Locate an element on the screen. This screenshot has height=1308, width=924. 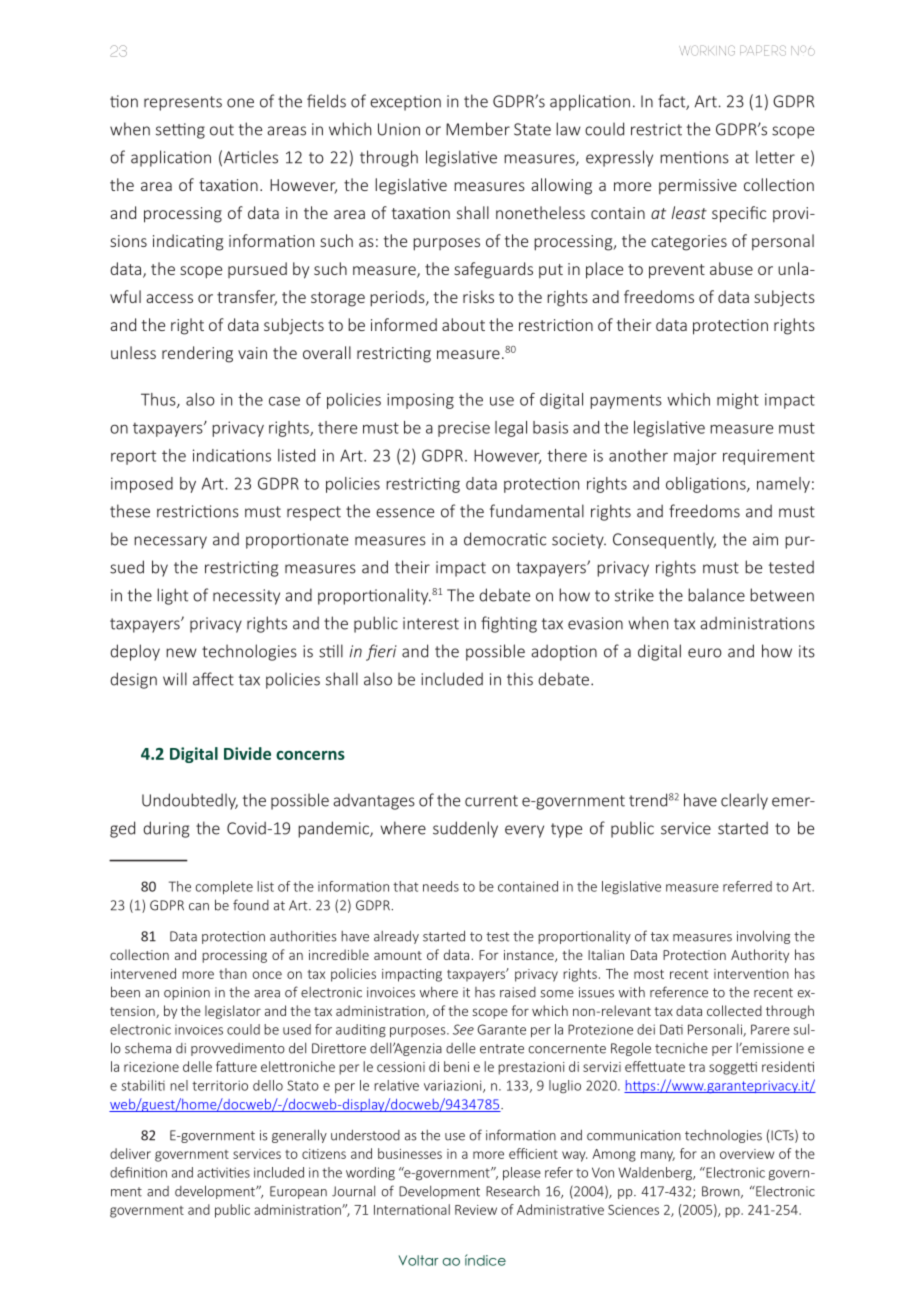
new is located at coordinates (181, 653).
